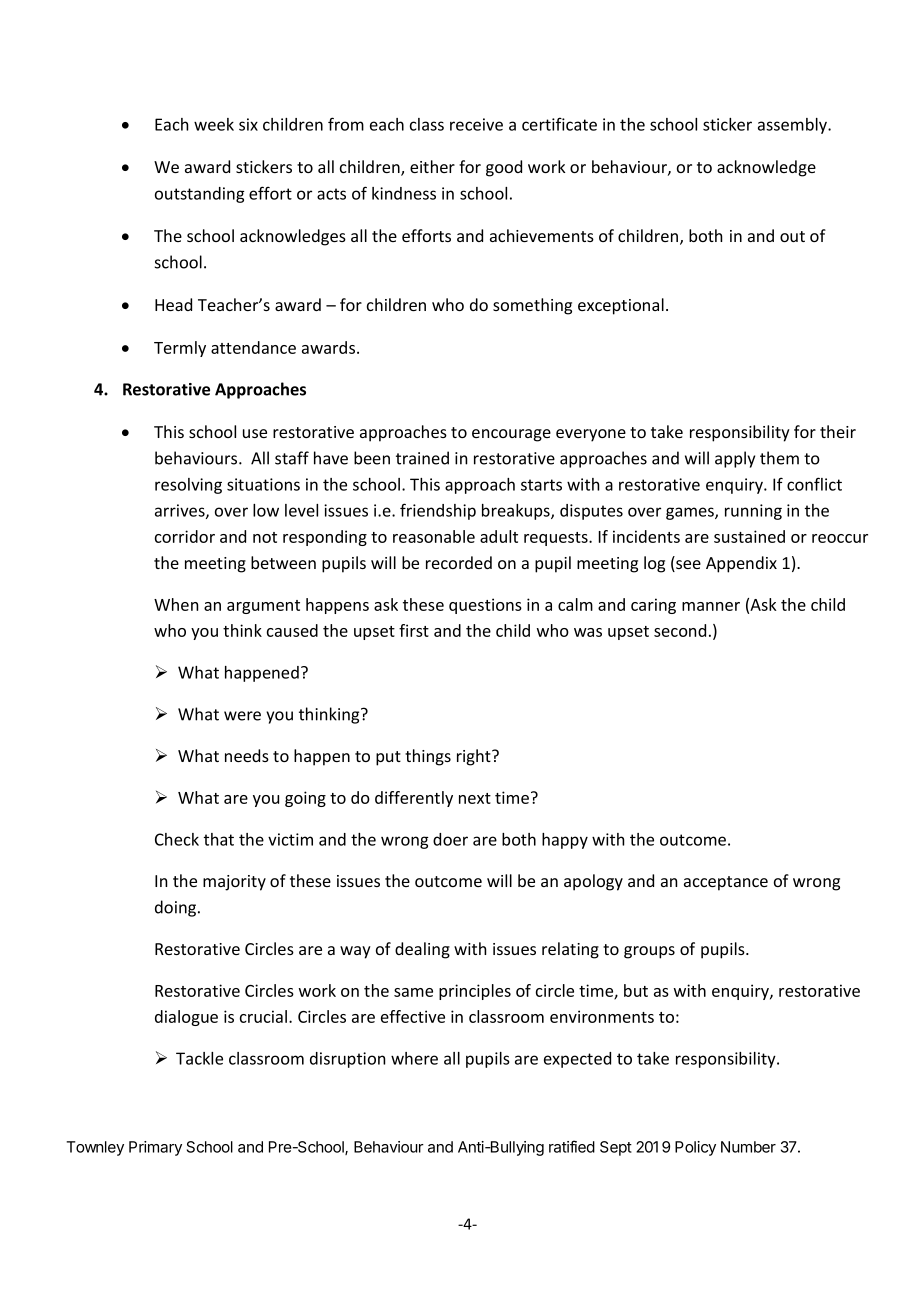 Image resolution: width=924 pixels, height=1308 pixels. What do you see at coordinates (572, 1146) in the screenshot?
I see `ratified` at bounding box center [572, 1146].
